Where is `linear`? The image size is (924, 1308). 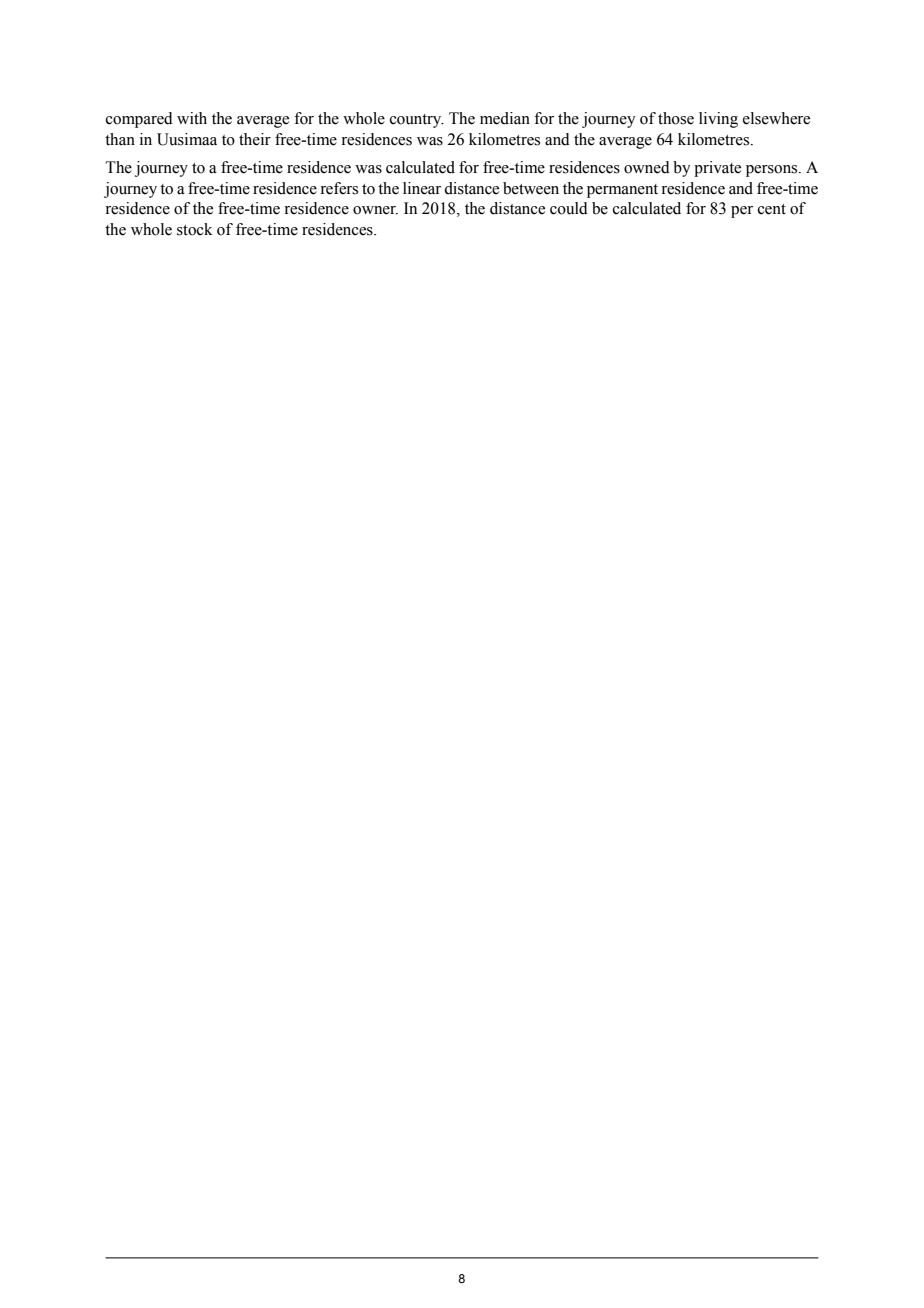 linear is located at coordinates (422, 188).
